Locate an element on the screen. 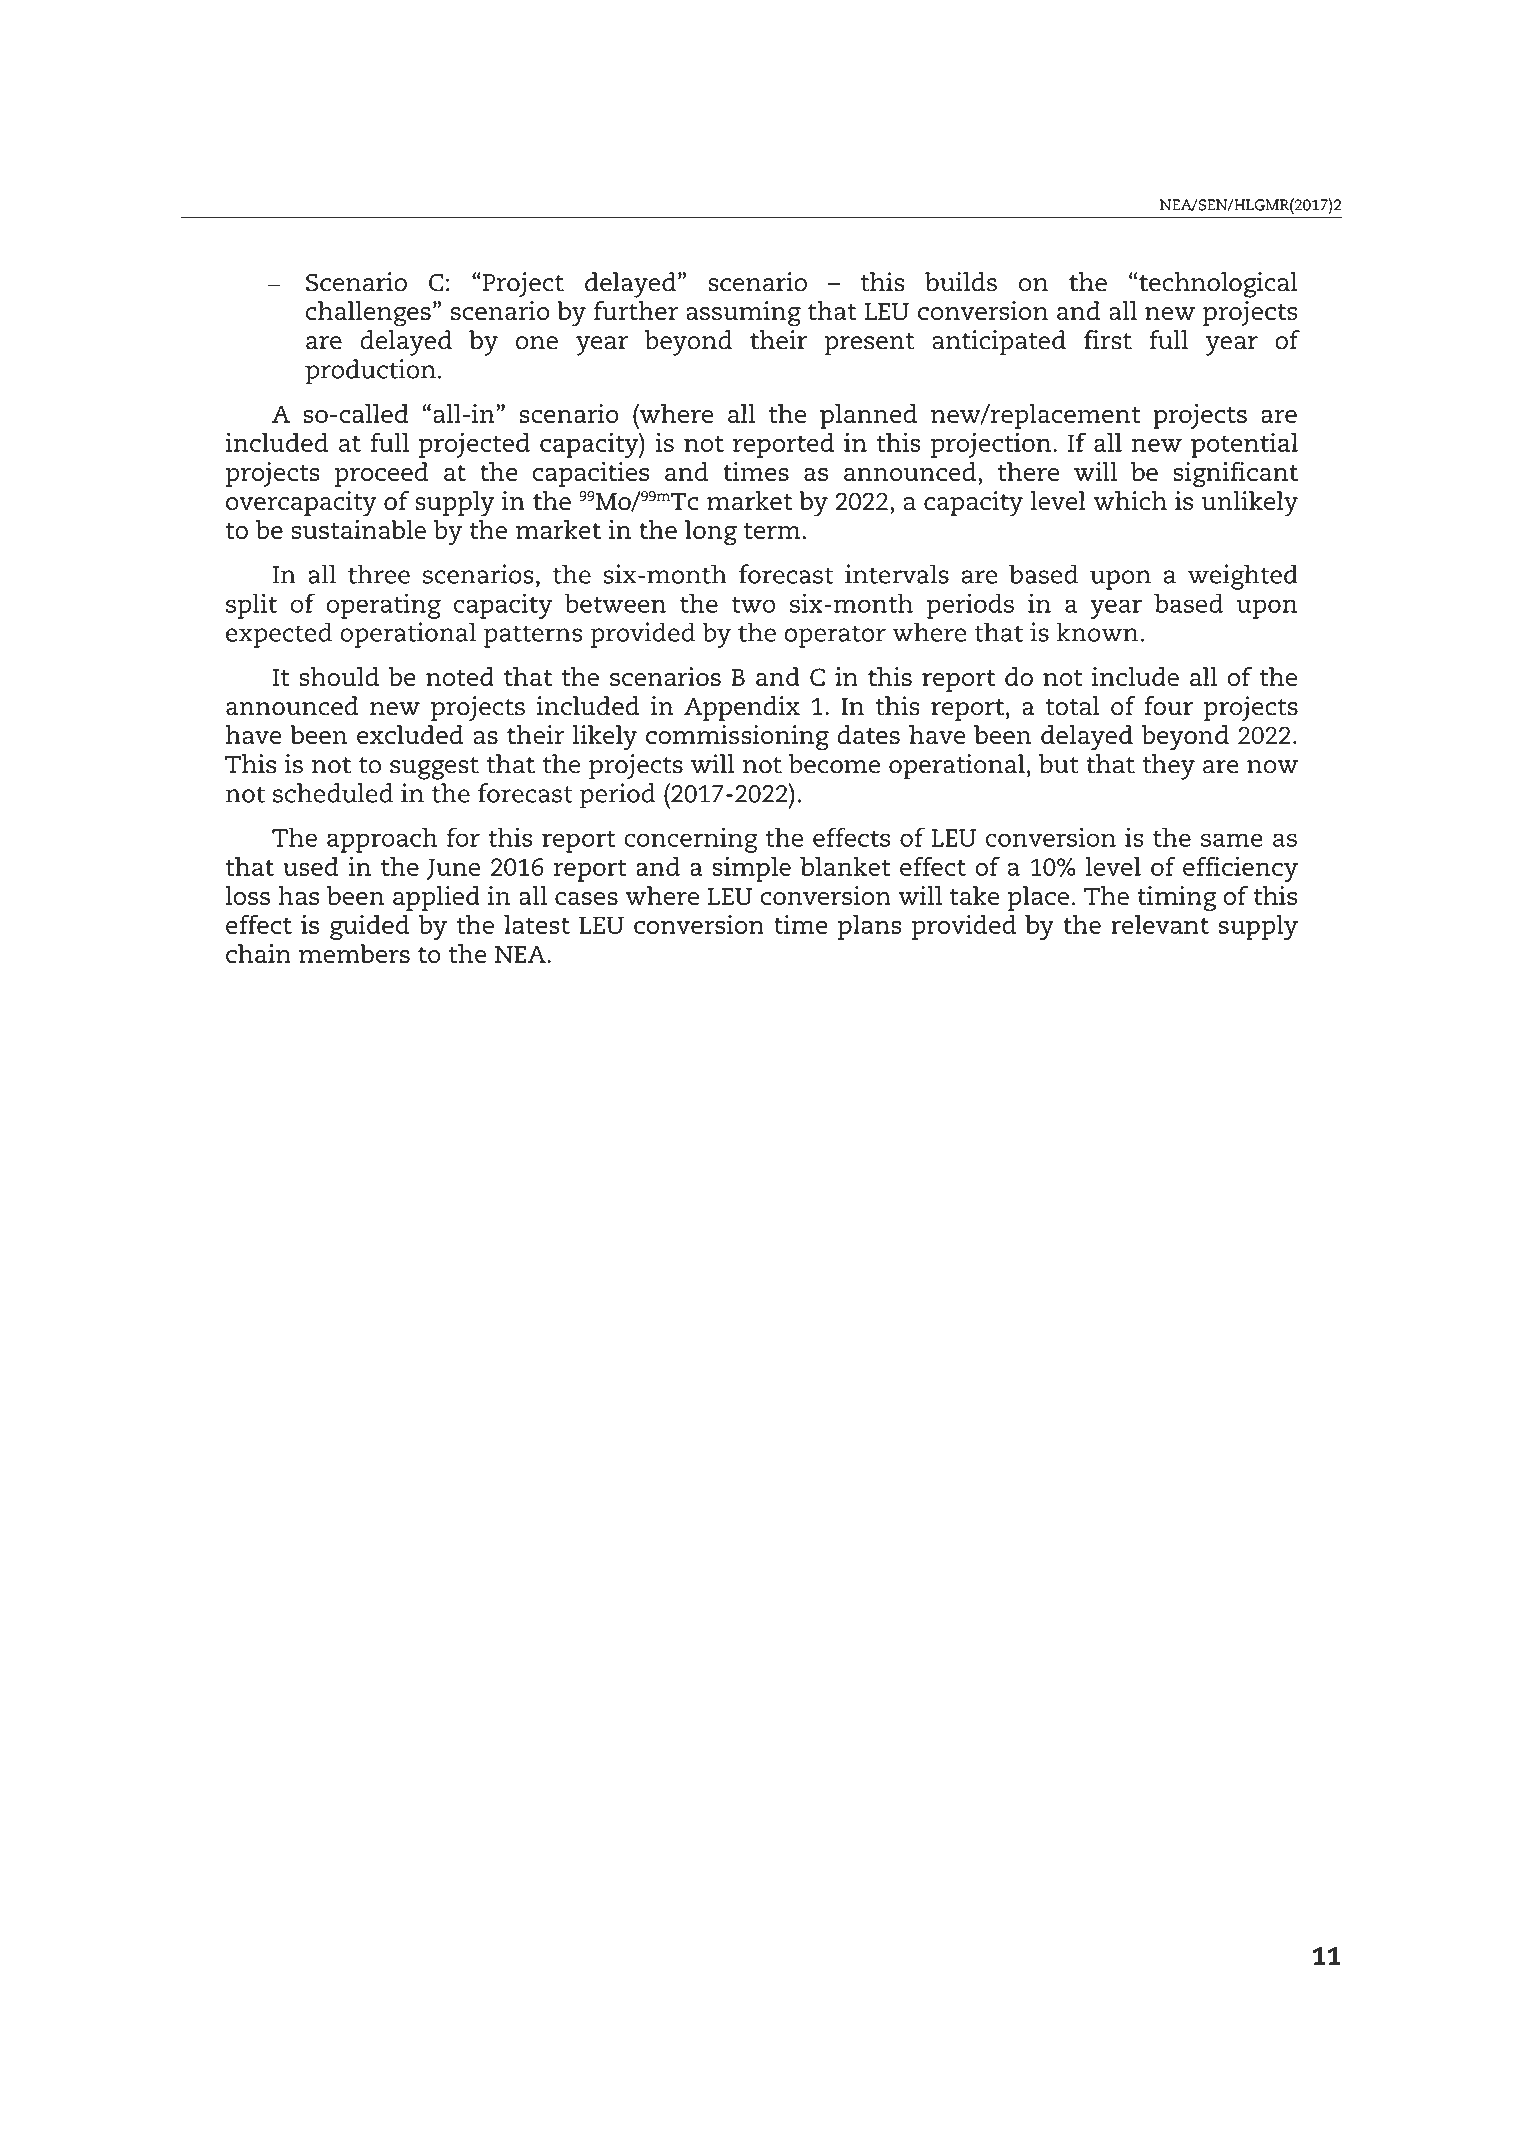 This screenshot has height=2154, width=1523. capacities is located at coordinates (590, 474).
